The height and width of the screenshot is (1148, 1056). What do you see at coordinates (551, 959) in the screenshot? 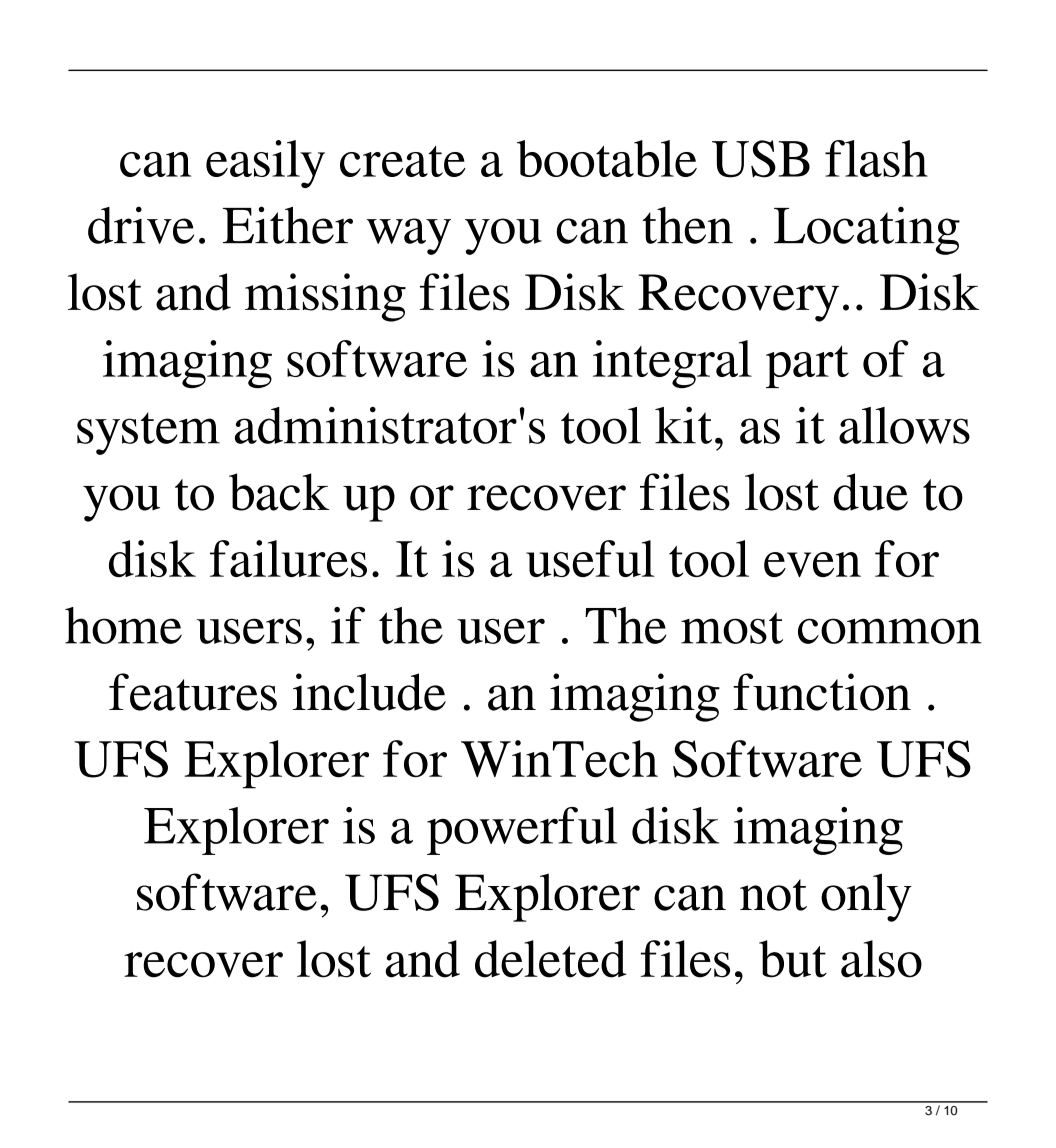
I see `deleted` at bounding box center [551, 959].
